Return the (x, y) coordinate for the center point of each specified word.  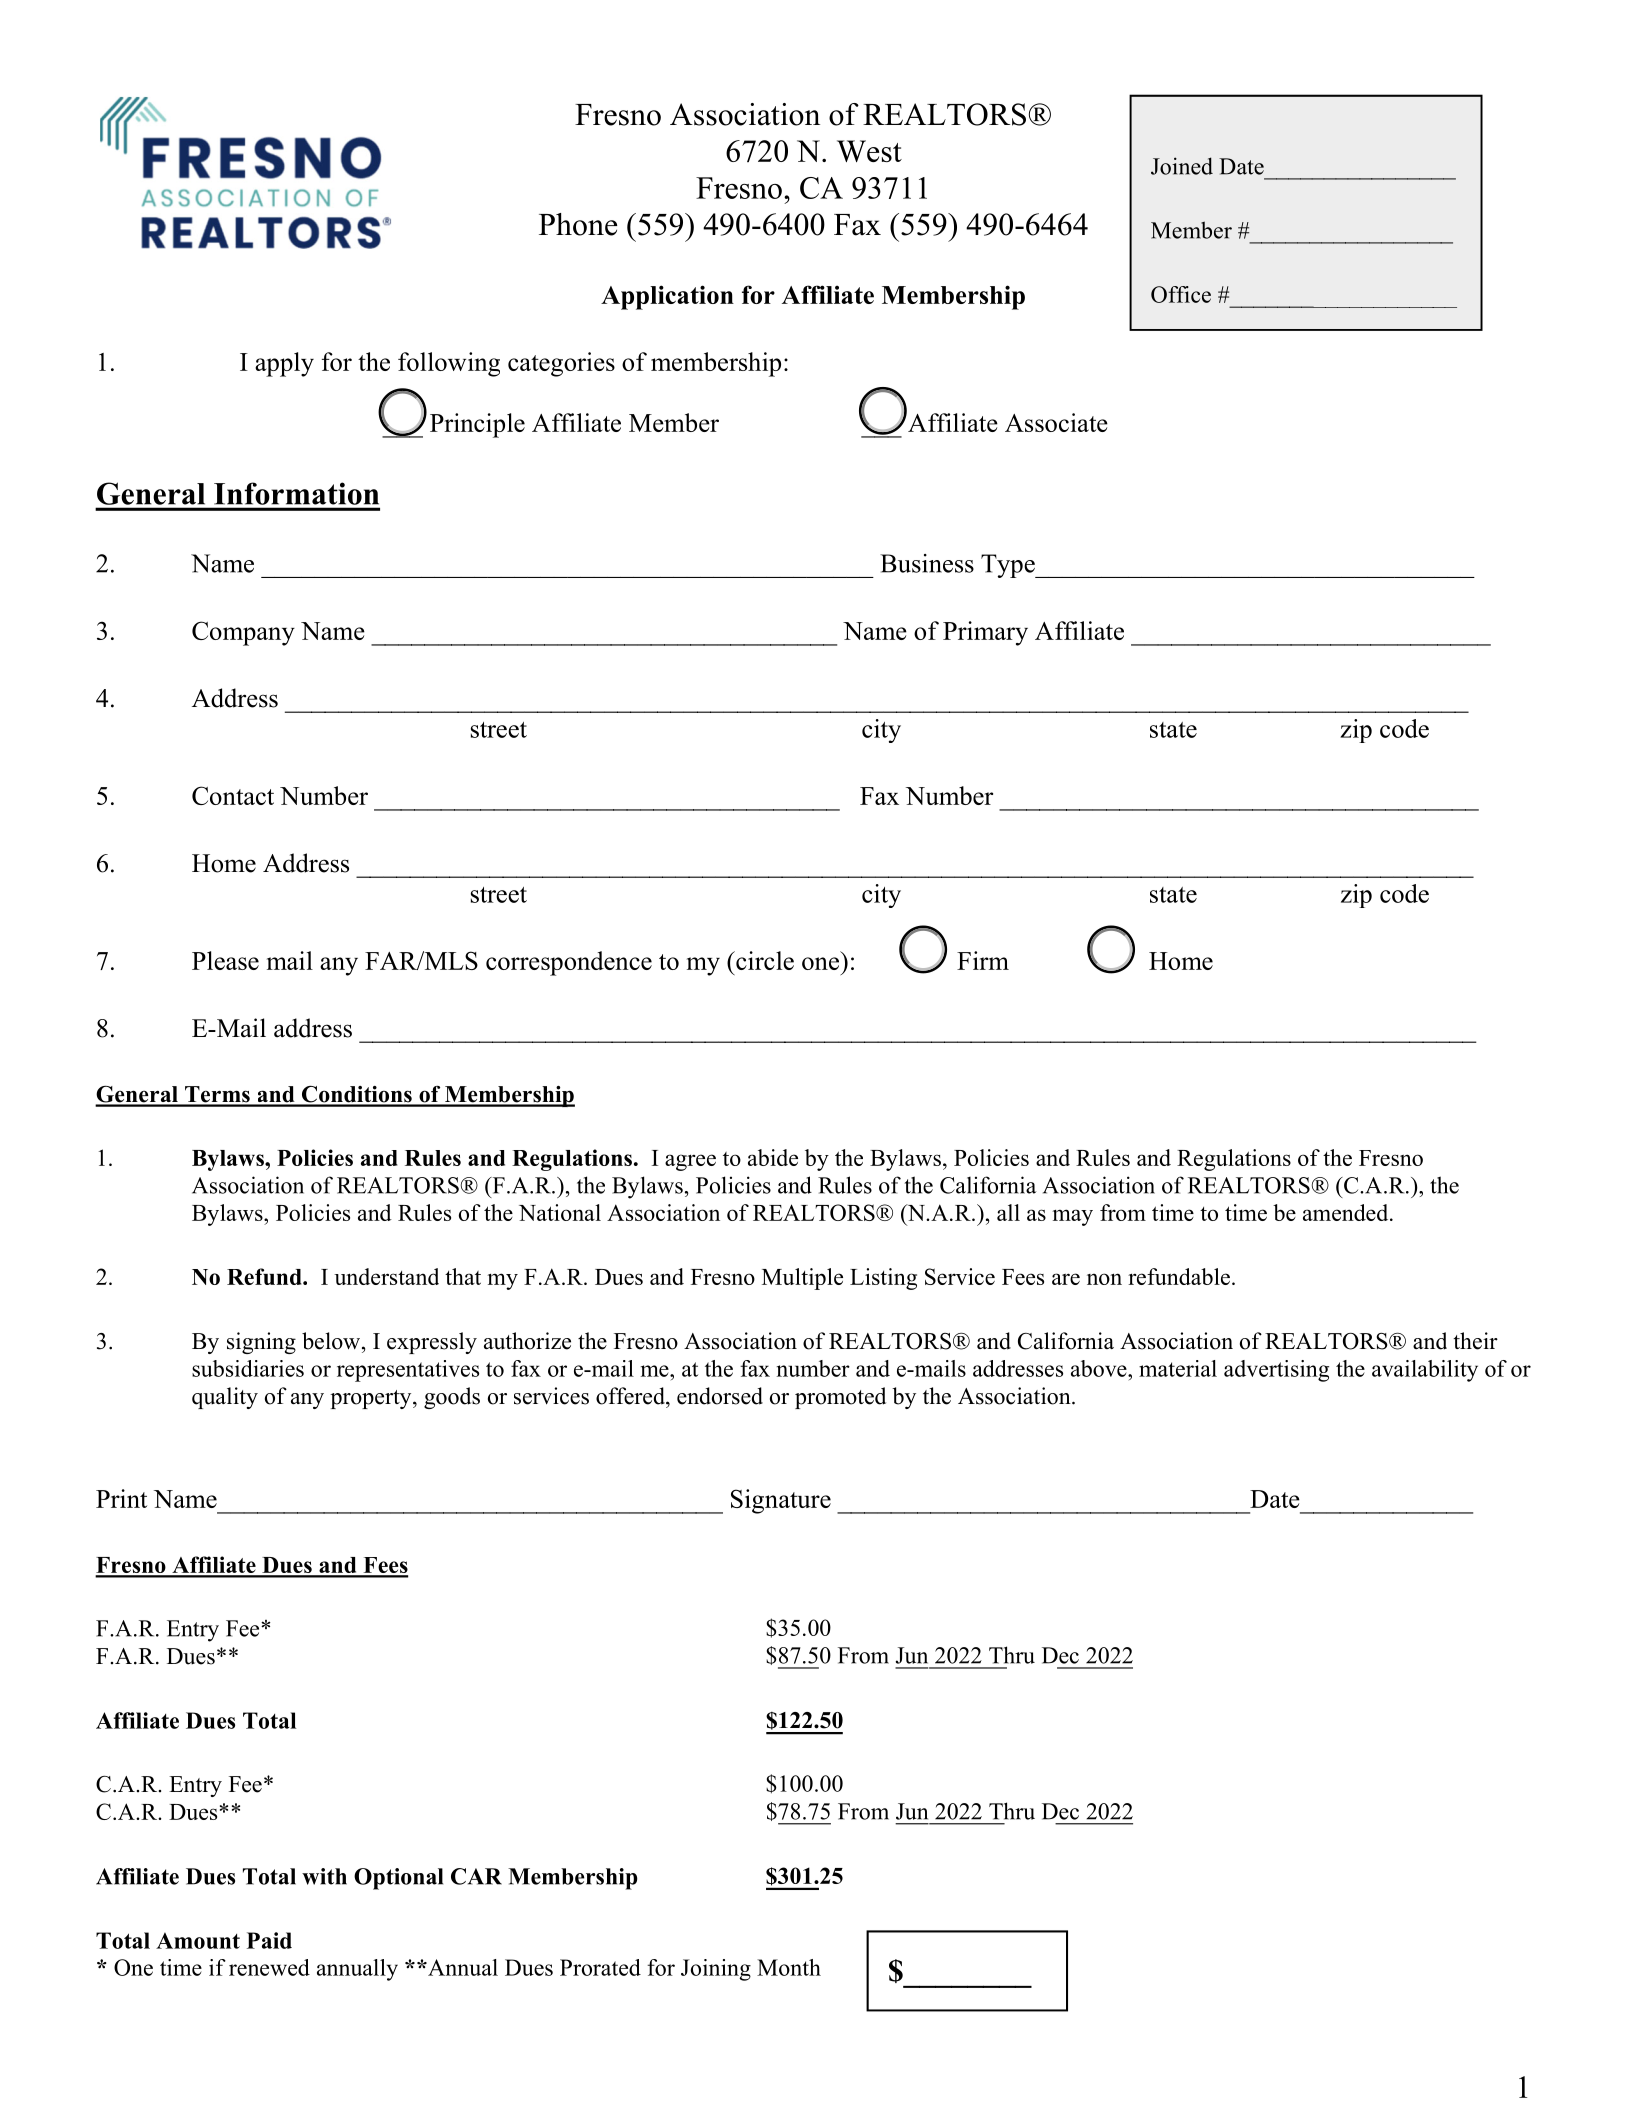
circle (764, 960)
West (869, 151)
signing (261, 1343)
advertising (1276, 1371)
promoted (840, 1398)
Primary (985, 633)
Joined (1182, 166)
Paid (269, 1940)
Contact (233, 795)
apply (284, 364)
